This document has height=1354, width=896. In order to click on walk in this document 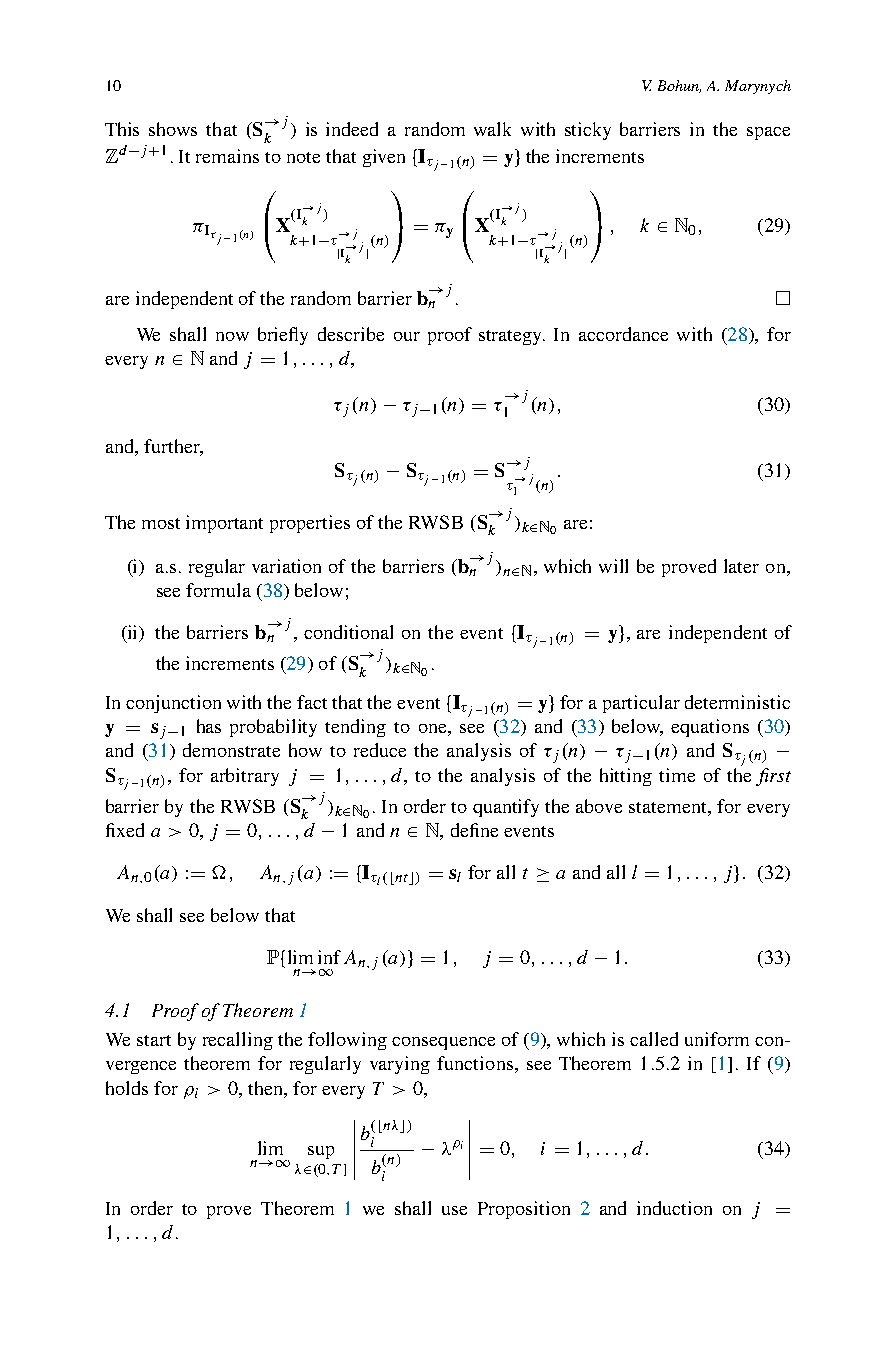, I will do `click(492, 129)`.
